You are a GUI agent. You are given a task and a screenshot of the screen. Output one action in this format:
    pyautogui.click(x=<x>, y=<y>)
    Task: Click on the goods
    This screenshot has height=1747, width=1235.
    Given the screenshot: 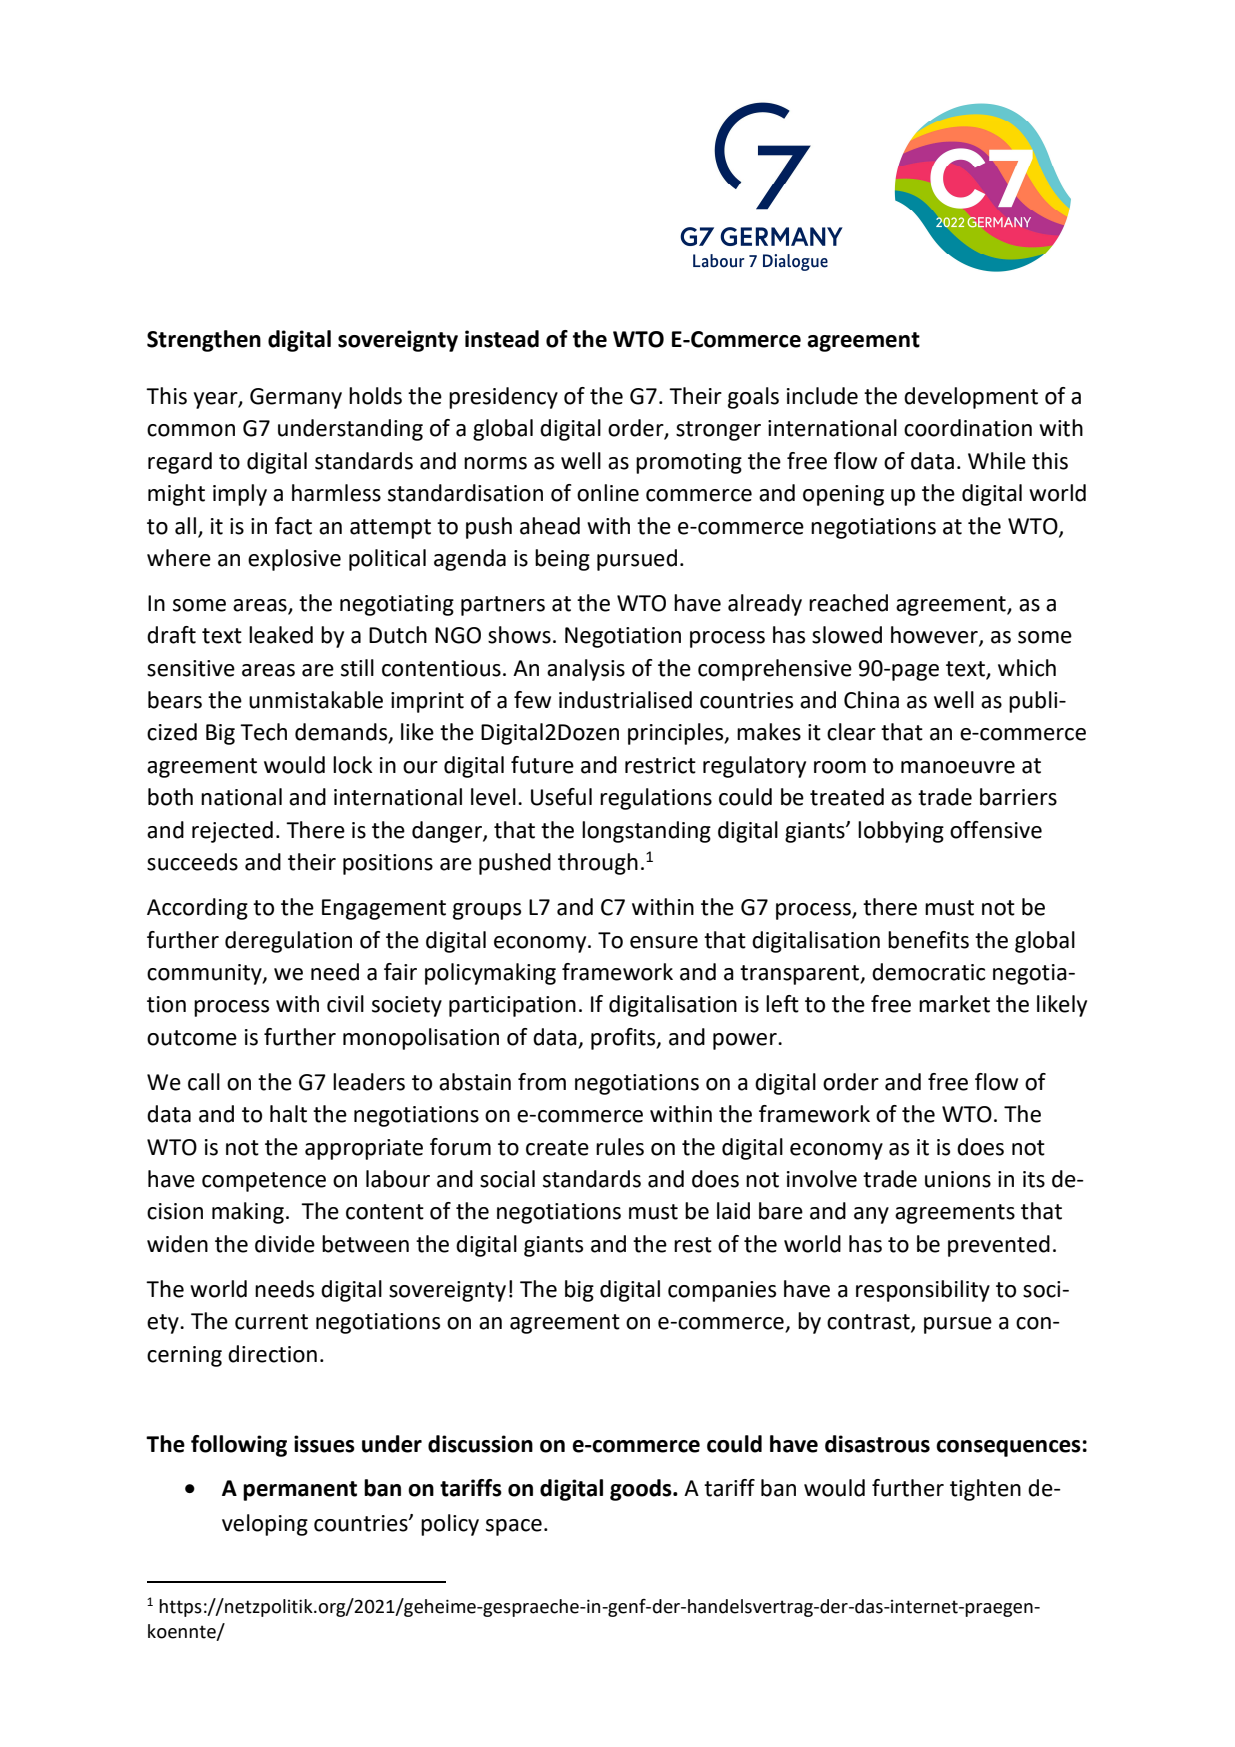 What is the action you would take?
    pyautogui.click(x=642, y=1490)
